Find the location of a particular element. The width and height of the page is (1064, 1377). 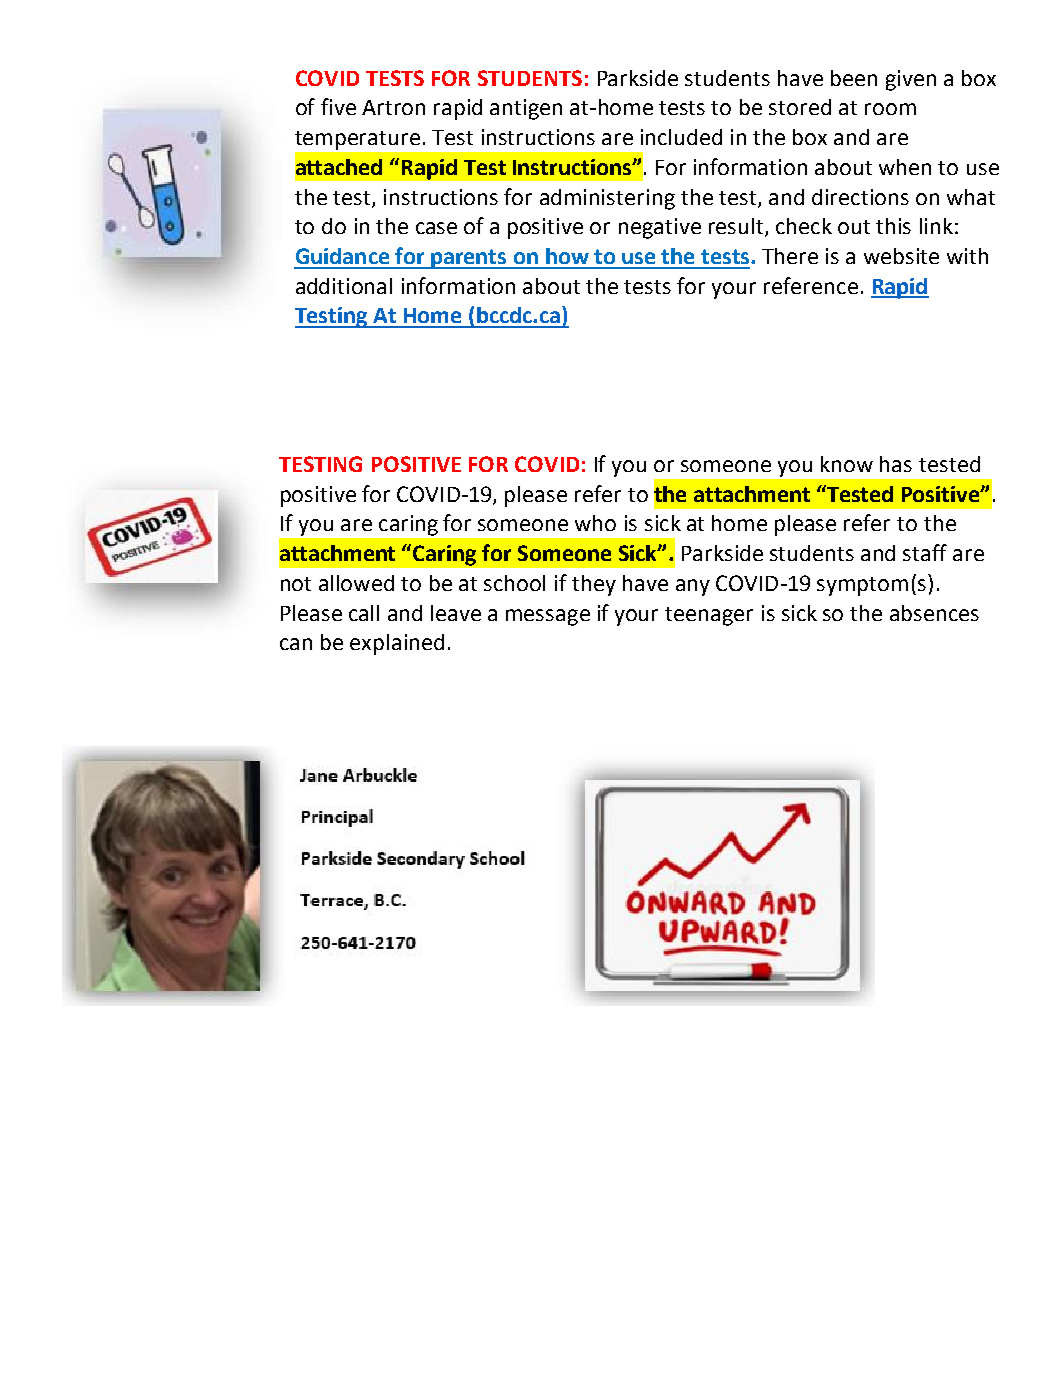

teenager is located at coordinates (709, 616).
